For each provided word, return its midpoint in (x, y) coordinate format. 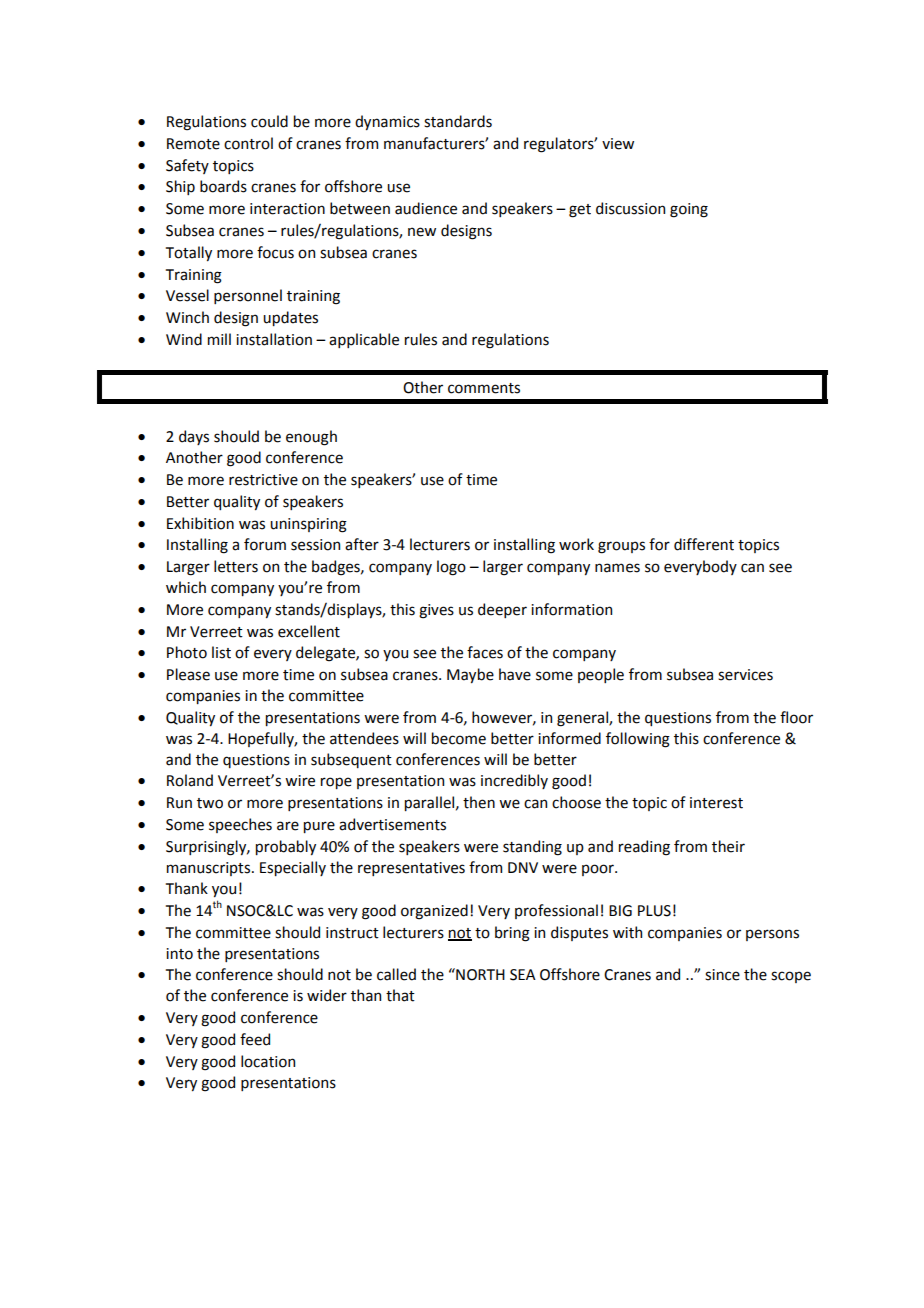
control (248, 143)
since (722, 975)
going (689, 210)
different (704, 544)
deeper (502, 610)
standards (458, 121)
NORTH (479, 974)
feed (255, 1039)
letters (236, 566)
